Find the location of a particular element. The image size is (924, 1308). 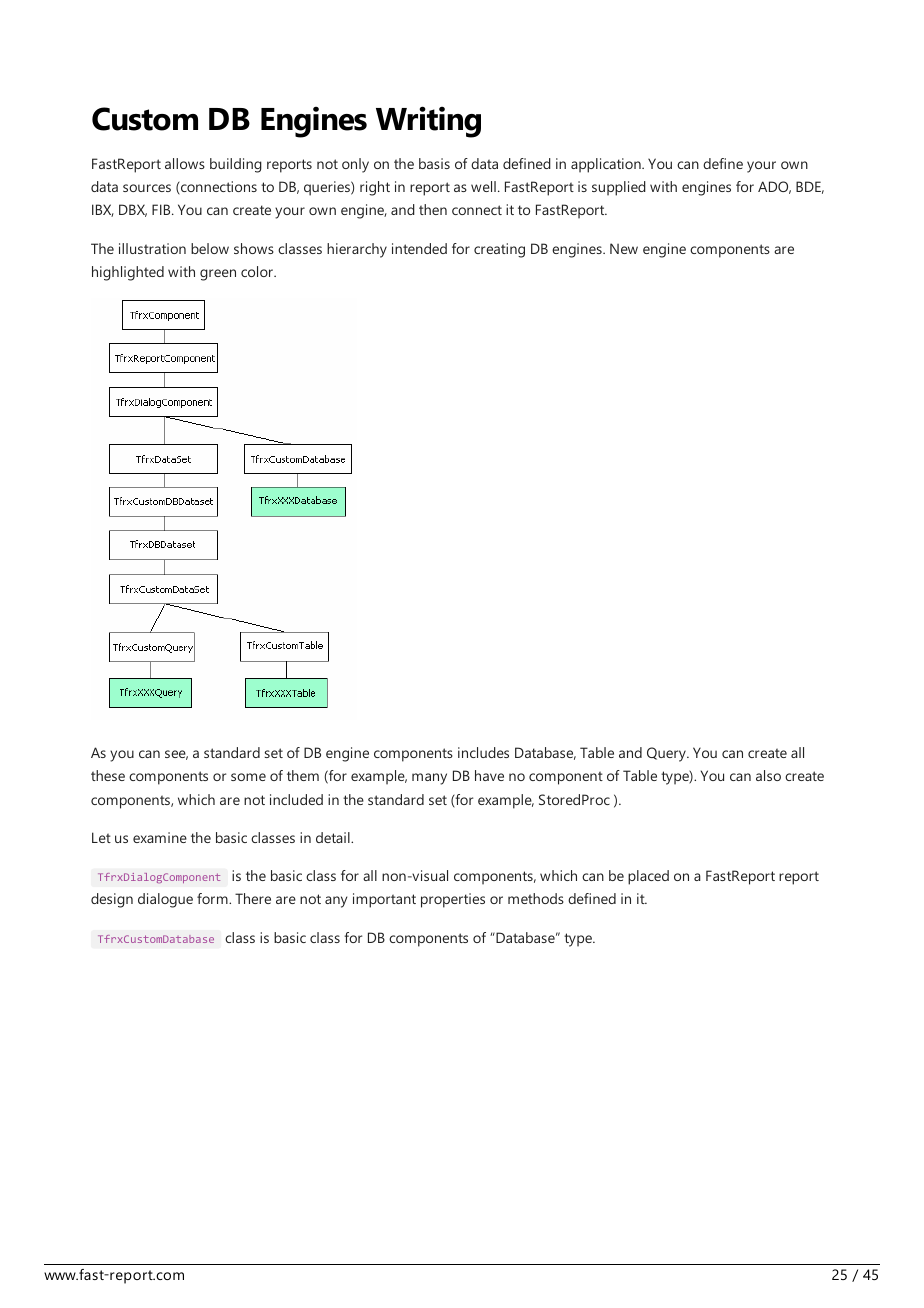

building is located at coordinates (236, 165).
